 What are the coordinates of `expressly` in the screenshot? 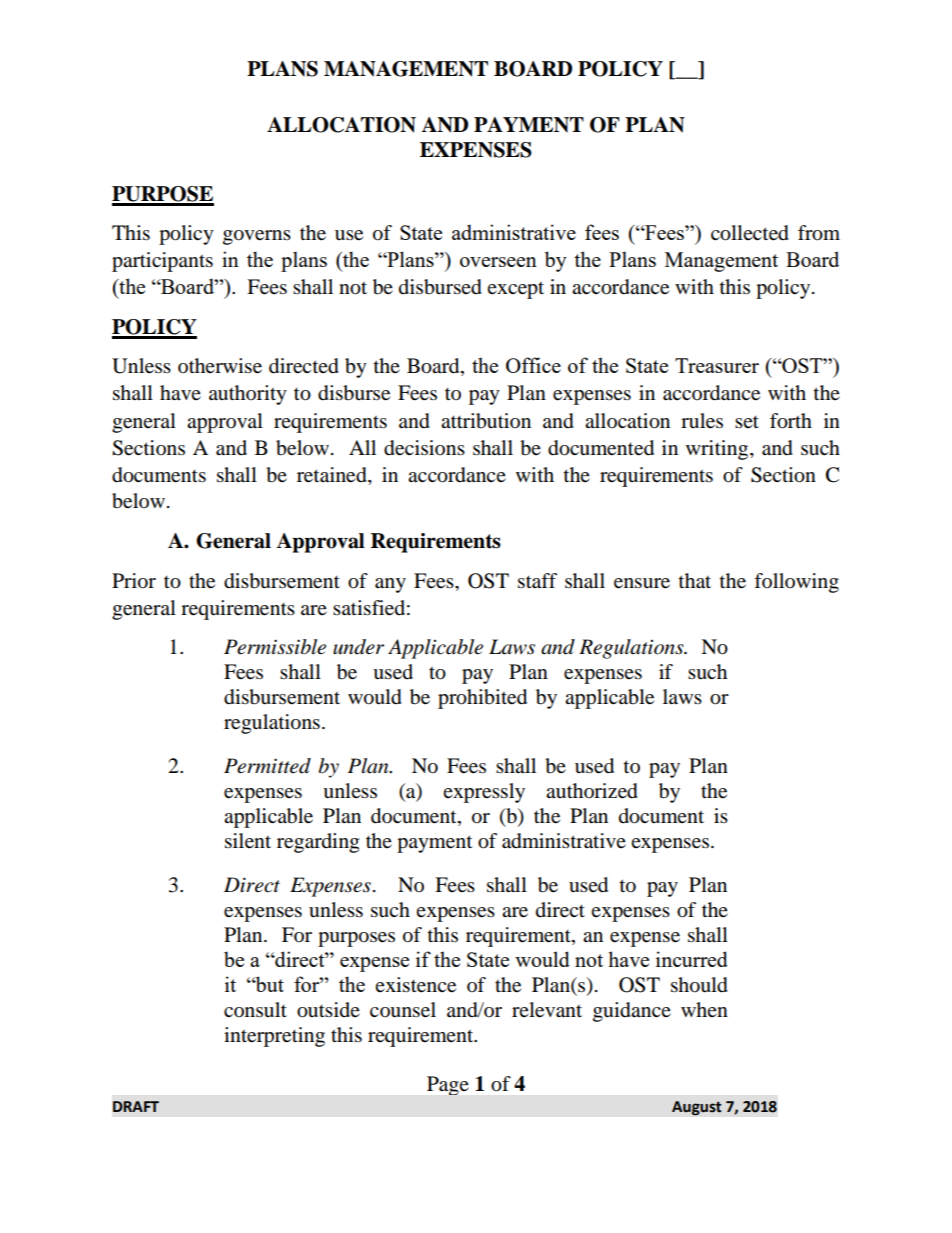 It's located at (484, 793).
